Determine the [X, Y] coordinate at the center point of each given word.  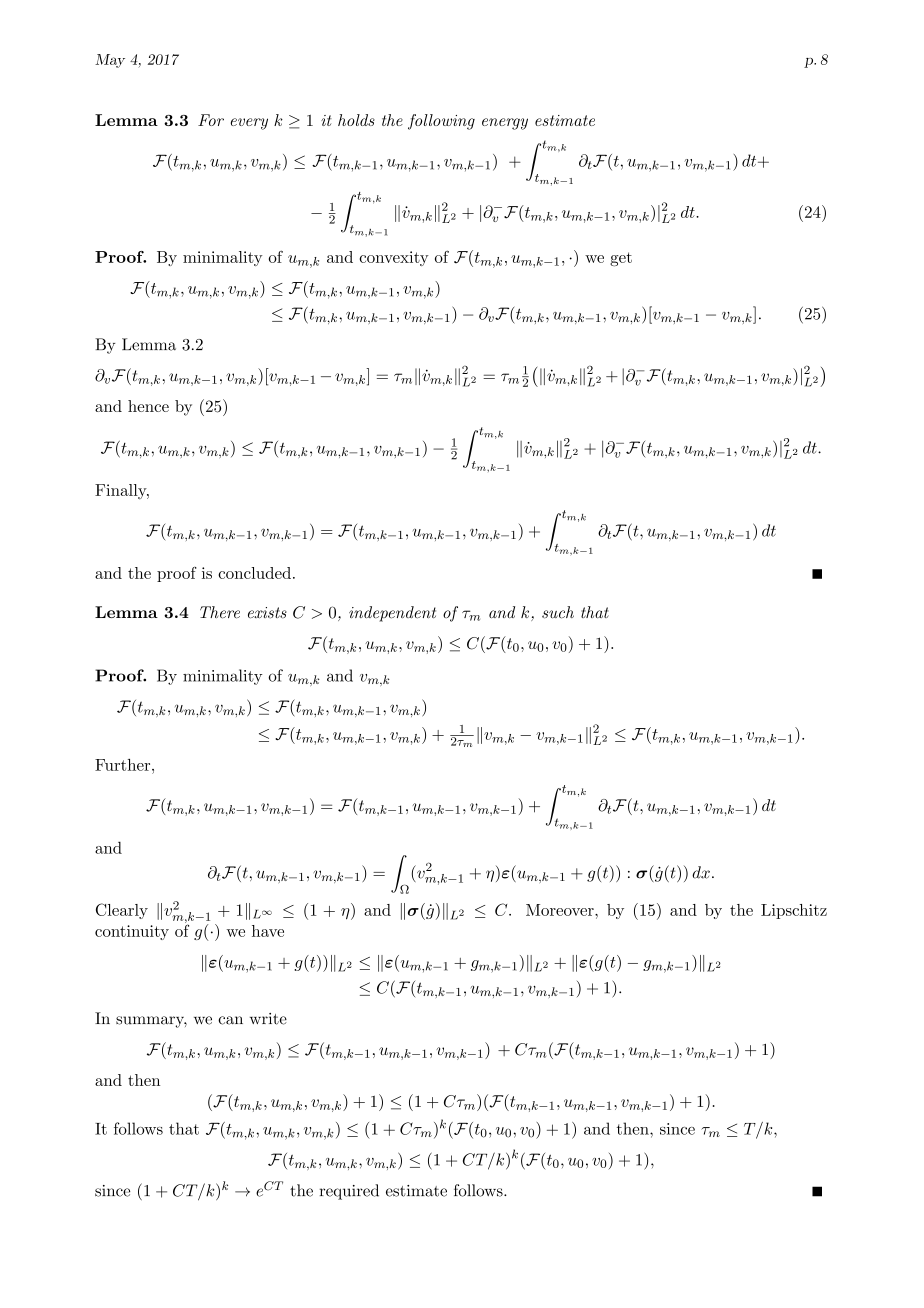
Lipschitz [794, 911]
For [211, 120]
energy [505, 124]
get [621, 259]
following [441, 122]
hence [148, 406]
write [268, 1019]
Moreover [561, 910]
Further [124, 765]
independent [392, 614]
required [349, 1192]
